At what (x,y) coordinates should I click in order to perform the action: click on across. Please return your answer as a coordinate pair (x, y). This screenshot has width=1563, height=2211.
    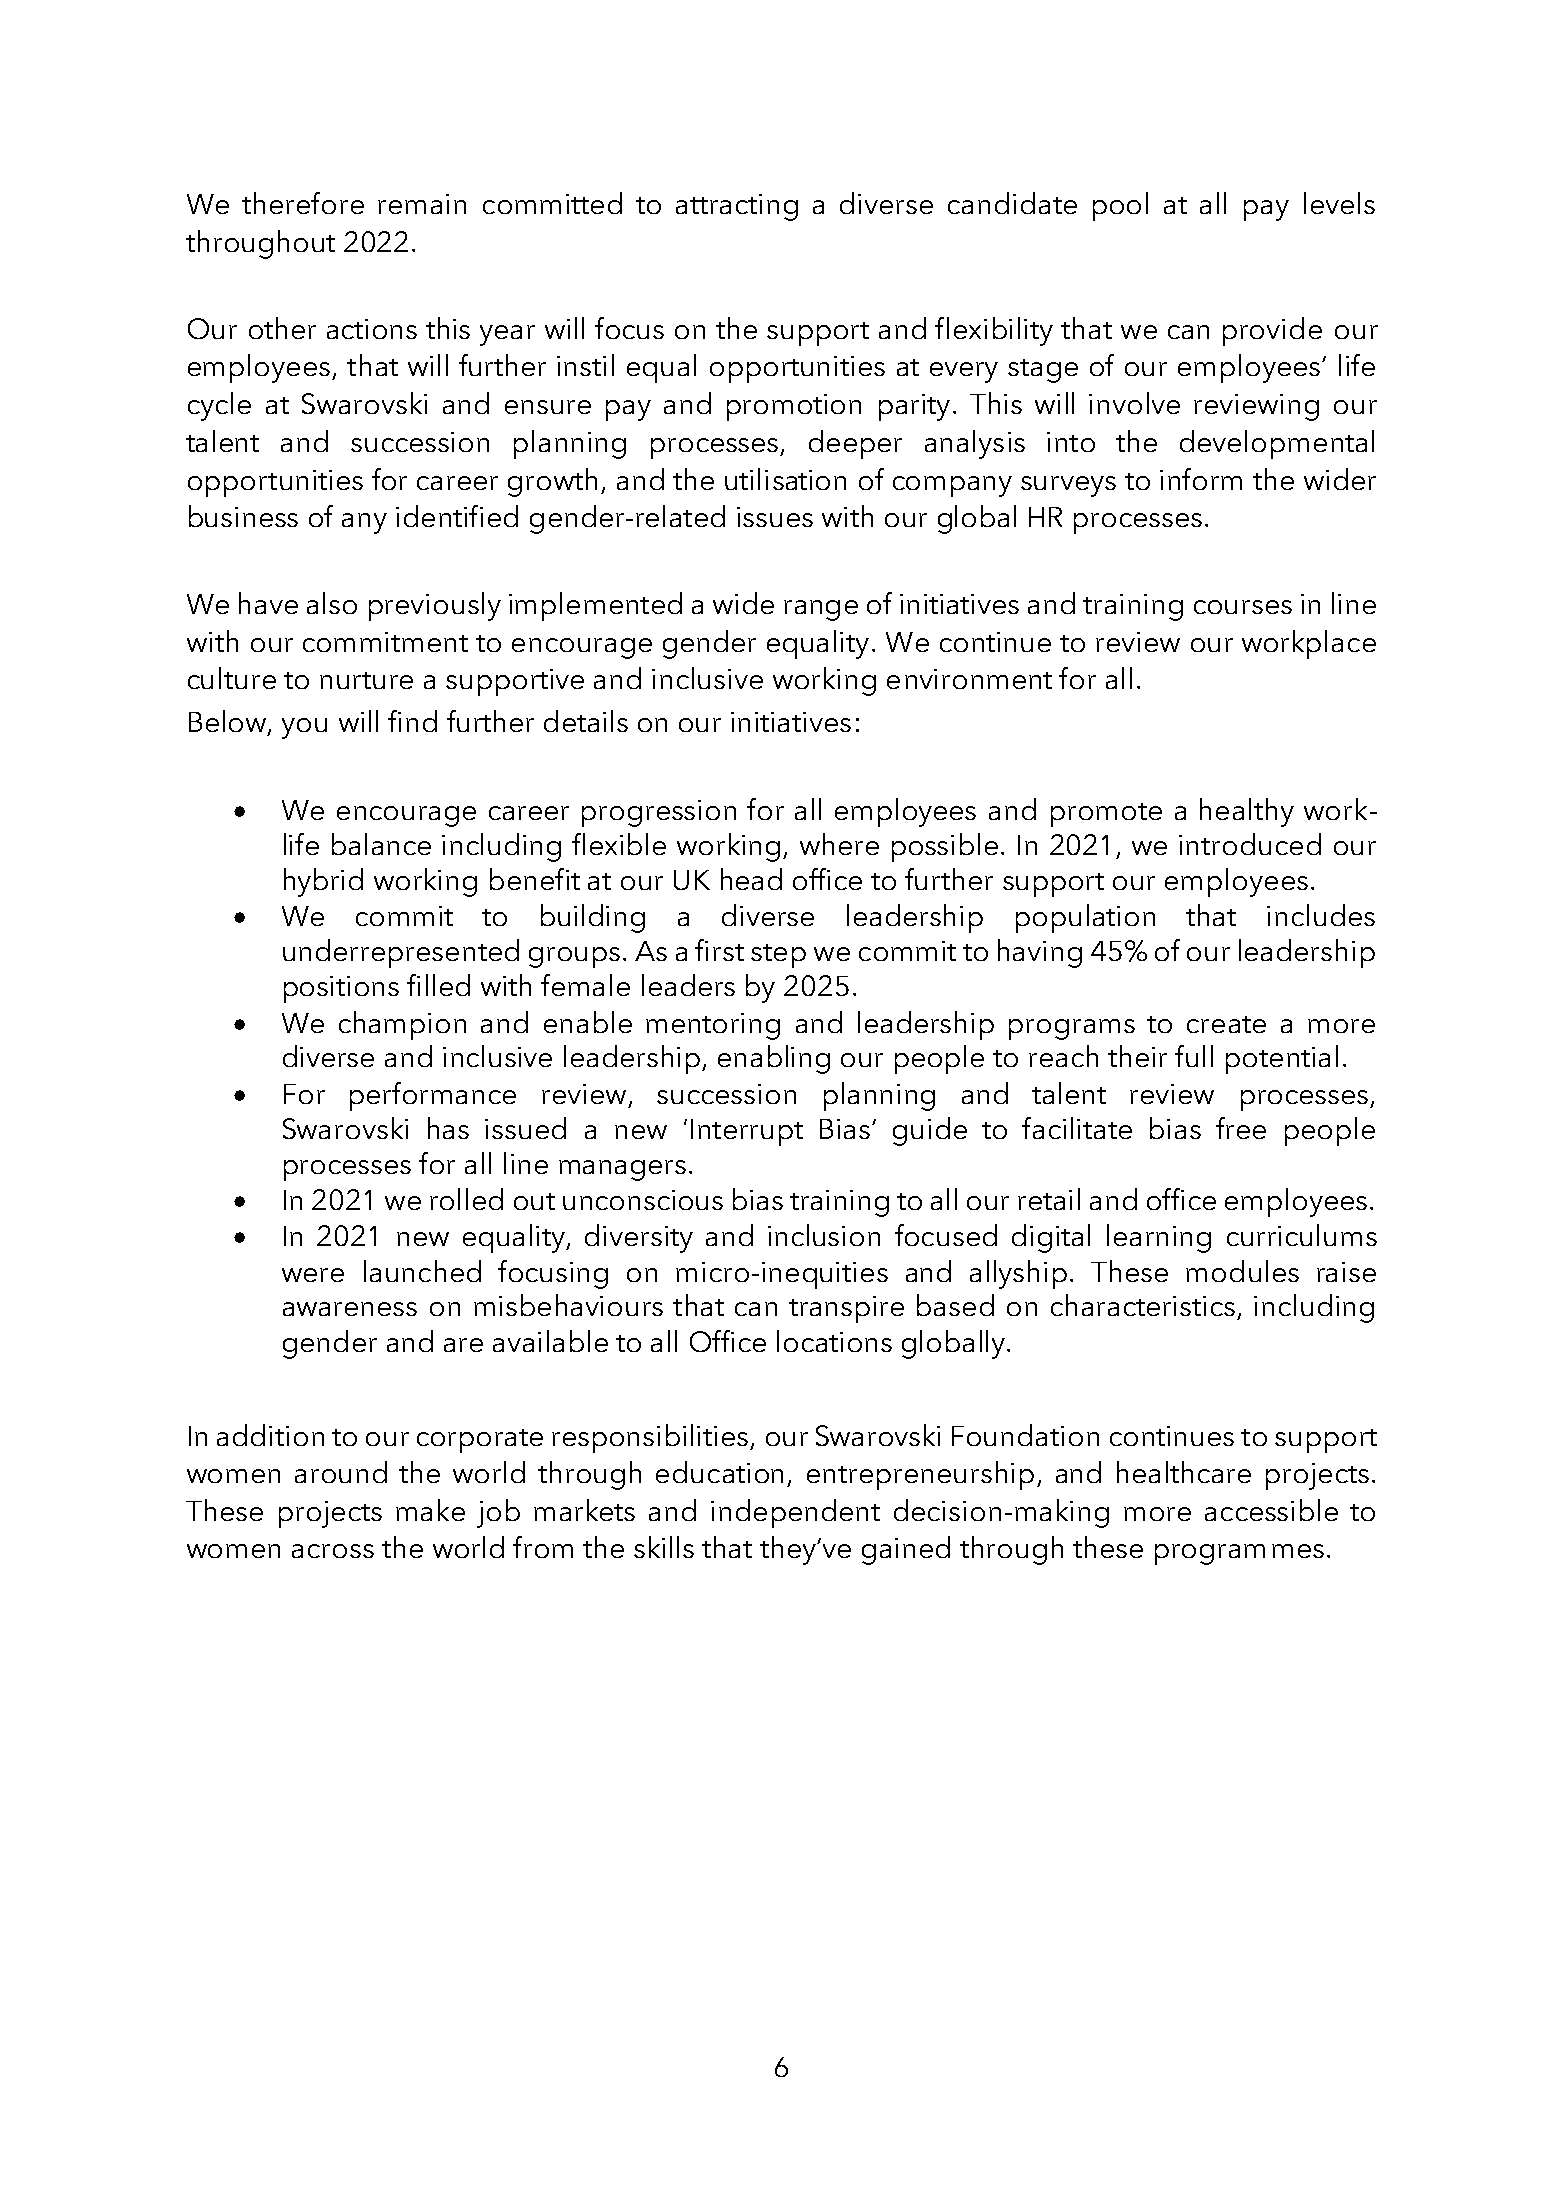
    Looking at the image, I should click on (333, 1551).
